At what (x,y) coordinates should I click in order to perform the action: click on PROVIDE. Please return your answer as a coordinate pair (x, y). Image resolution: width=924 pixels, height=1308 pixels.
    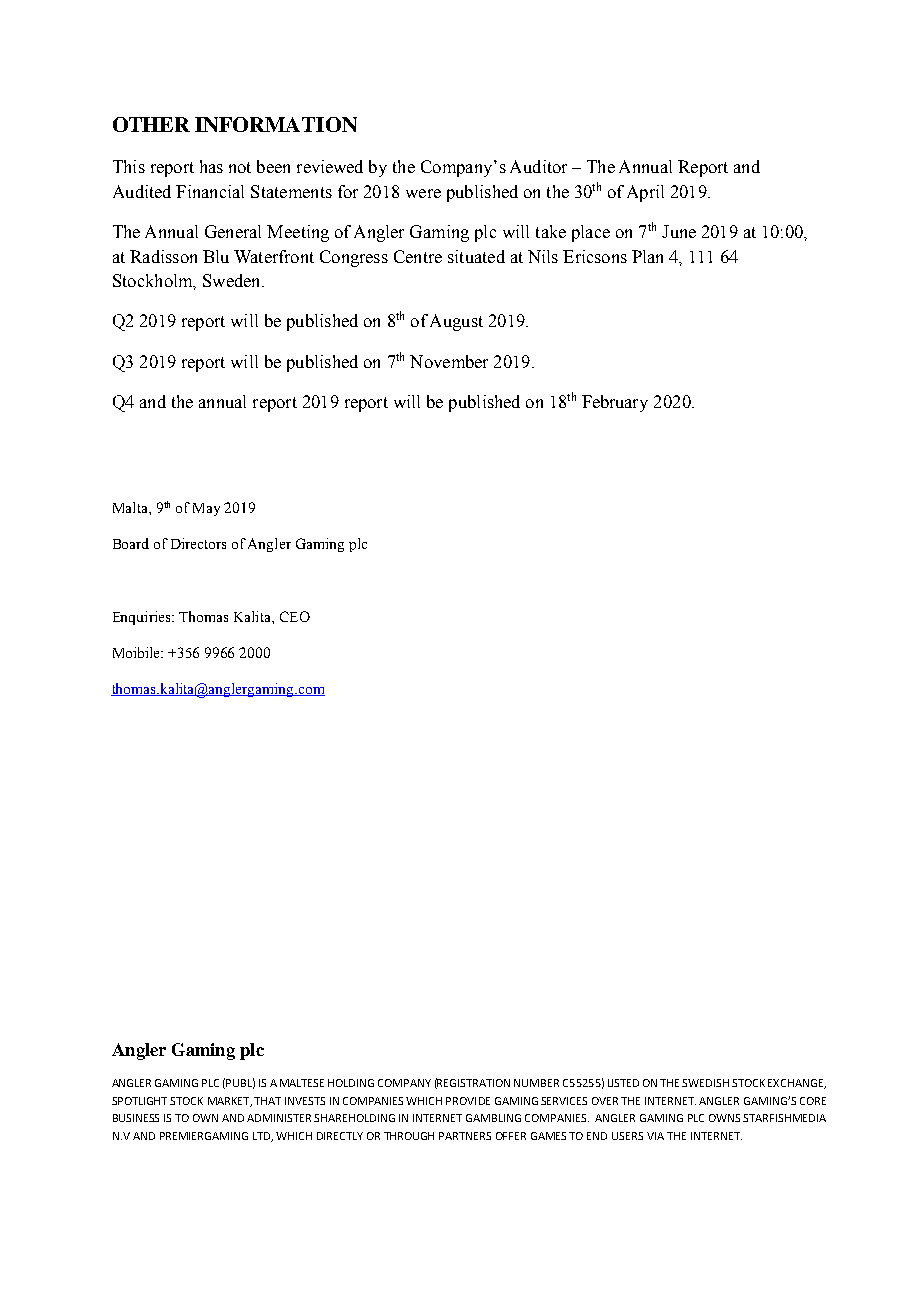
    Looking at the image, I should click on (468, 1101).
